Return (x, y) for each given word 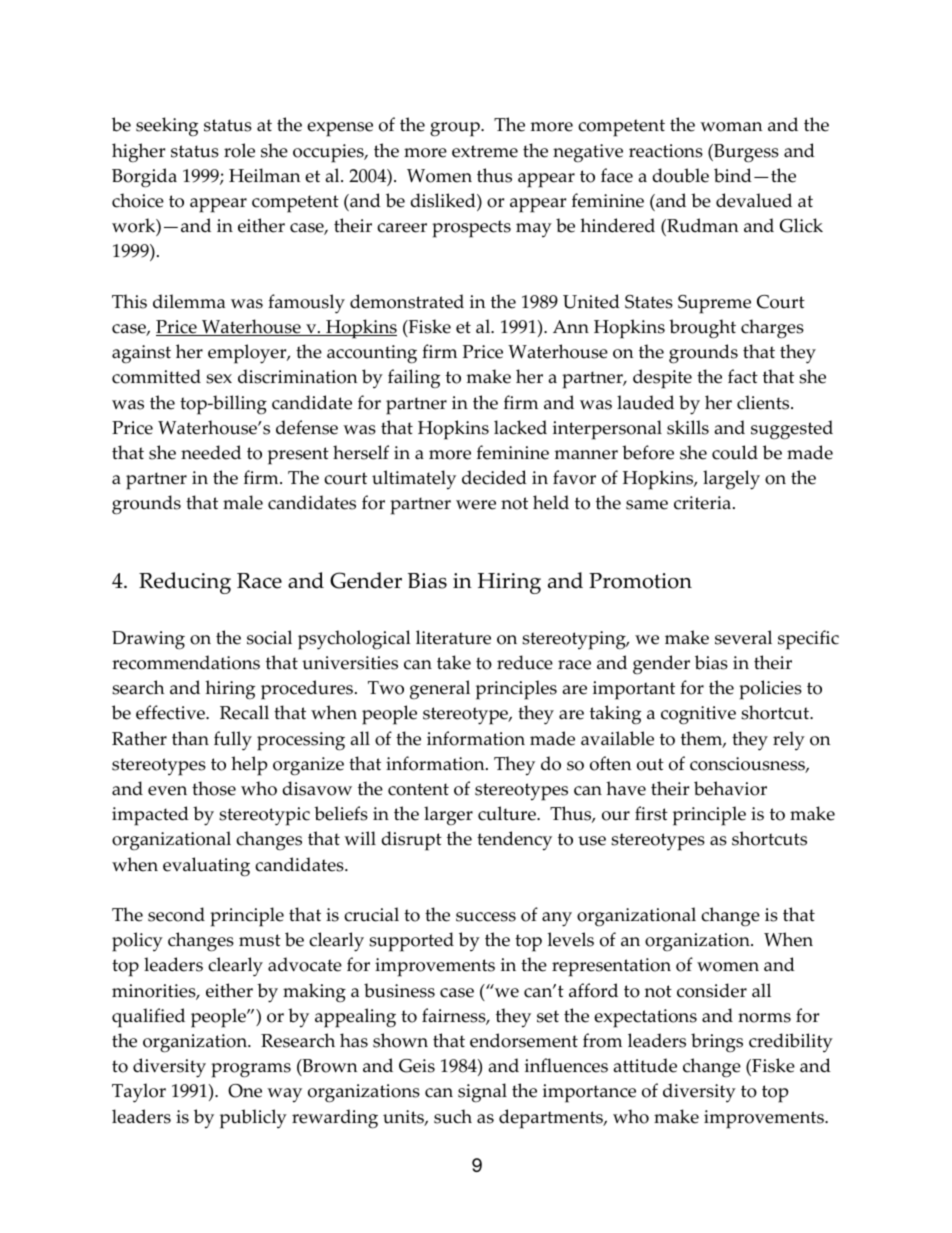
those (214, 788)
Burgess (745, 153)
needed (211, 452)
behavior (730, 788)
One (245, 1091)
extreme (485, 151)
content (418, 789)
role (239, 150)
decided (494, 477)
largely (731, 480)
